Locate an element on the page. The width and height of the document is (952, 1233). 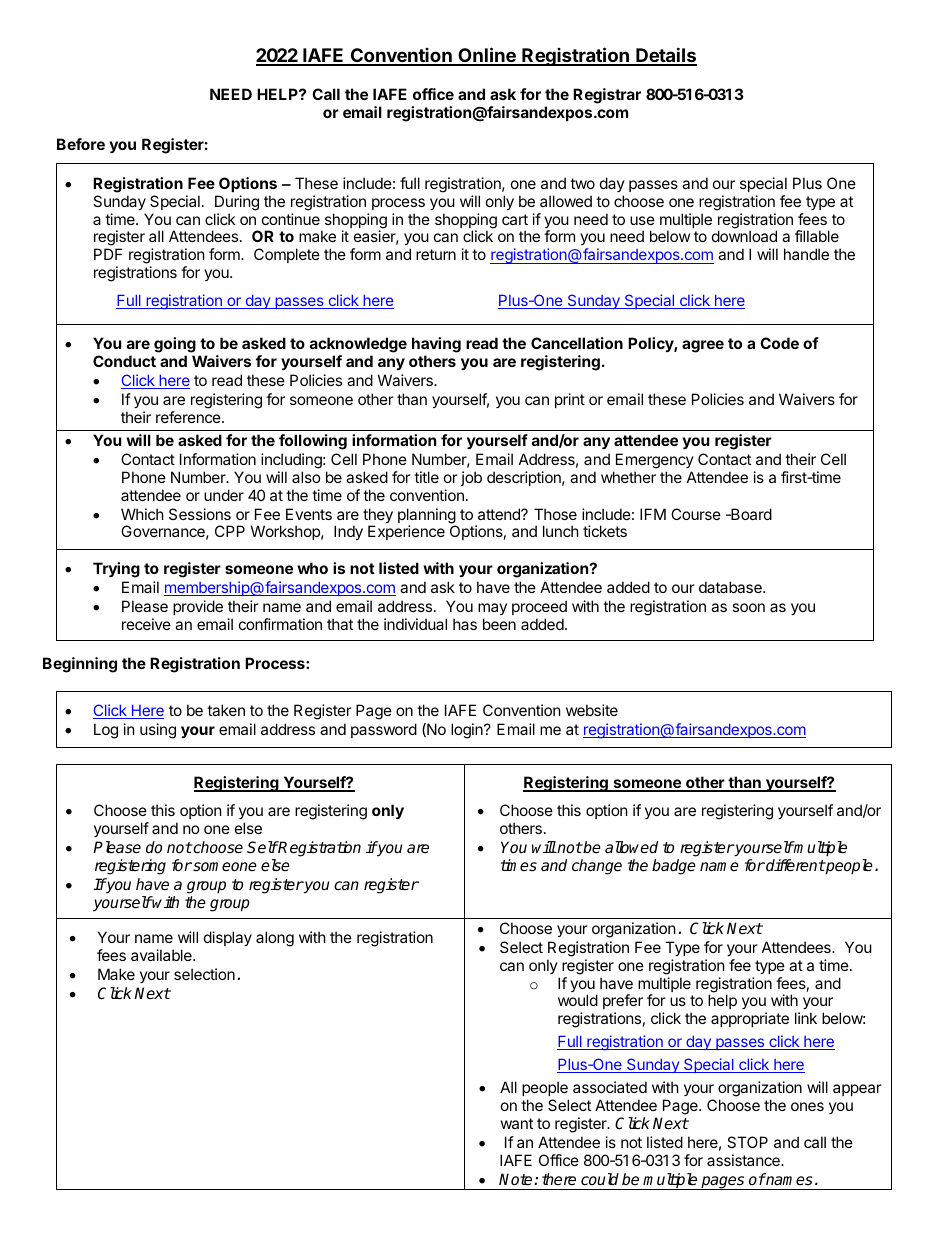
available is located at coordinates (162, 955).
